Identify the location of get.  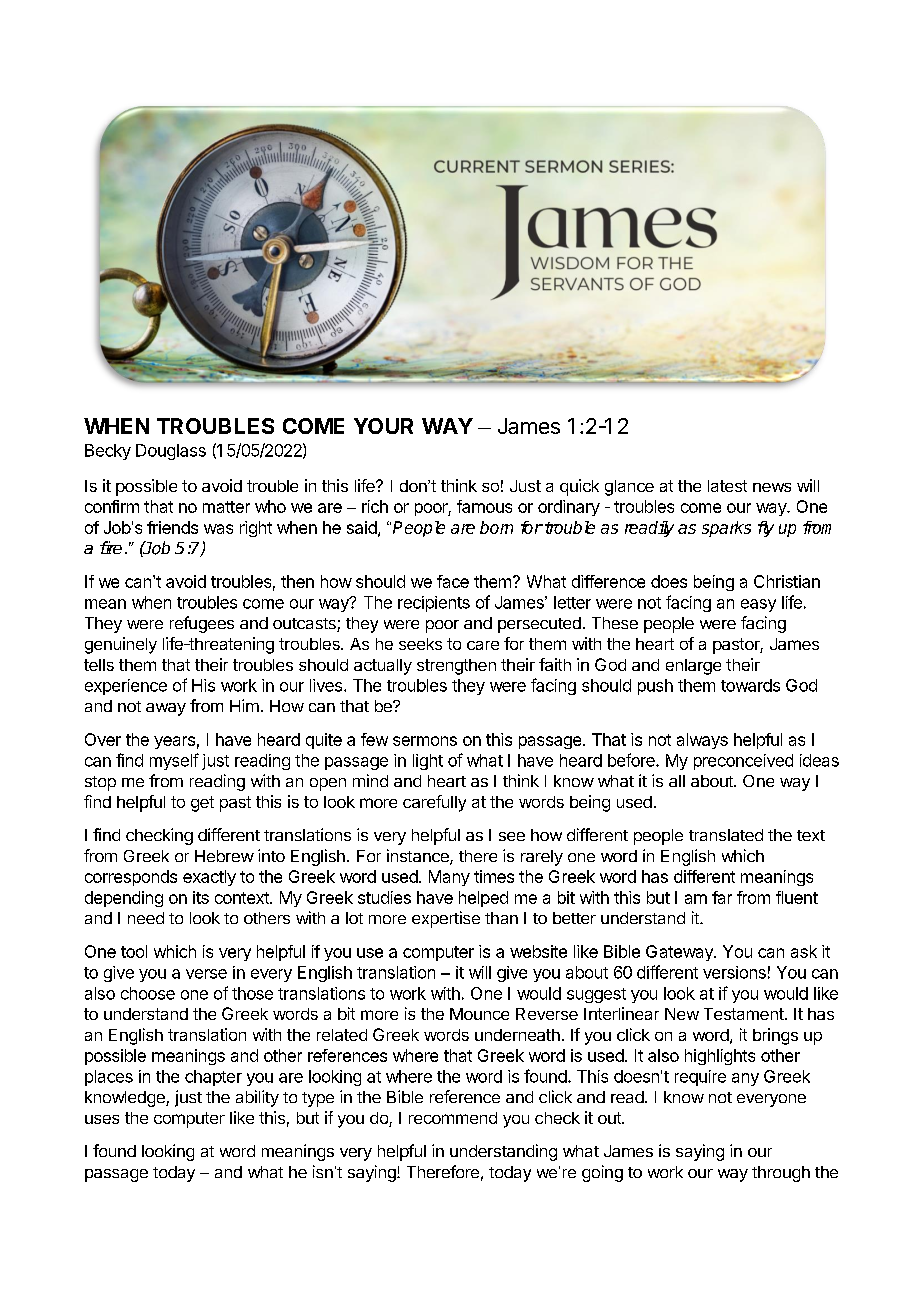
(202, 804).
